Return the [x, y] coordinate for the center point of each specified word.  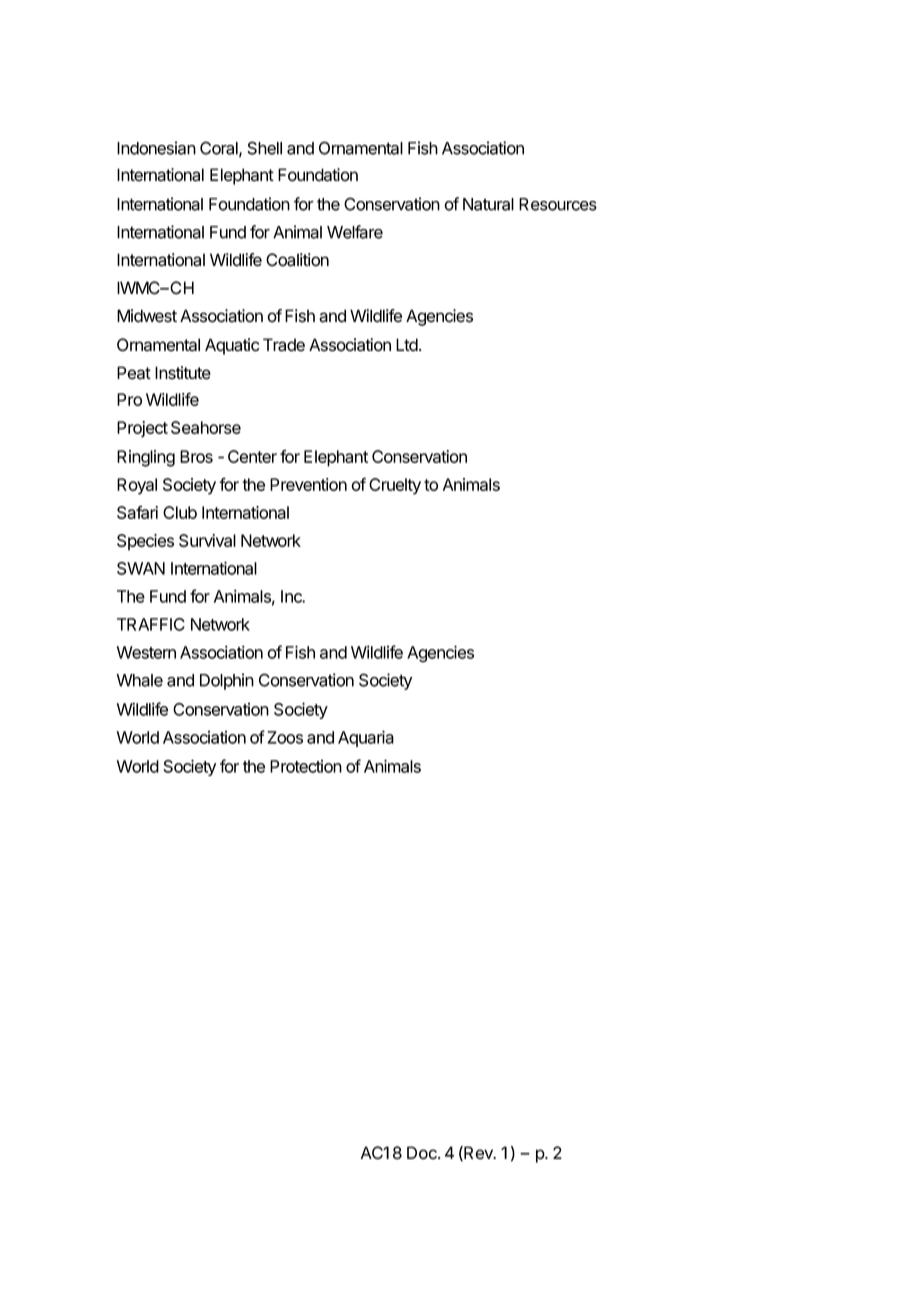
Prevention [308, 484]
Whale [140, 680]
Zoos [285, 737]
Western [146, 652]
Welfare [355, 232]
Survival [207, 540]
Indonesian [156, 148]
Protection [306, 766]
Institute [183, 373]
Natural [488, 204]
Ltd [408, 345]
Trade [284, 345]
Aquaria [366, 738]
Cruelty [395, 486]
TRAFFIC [151, 624]
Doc [423, 1153]
